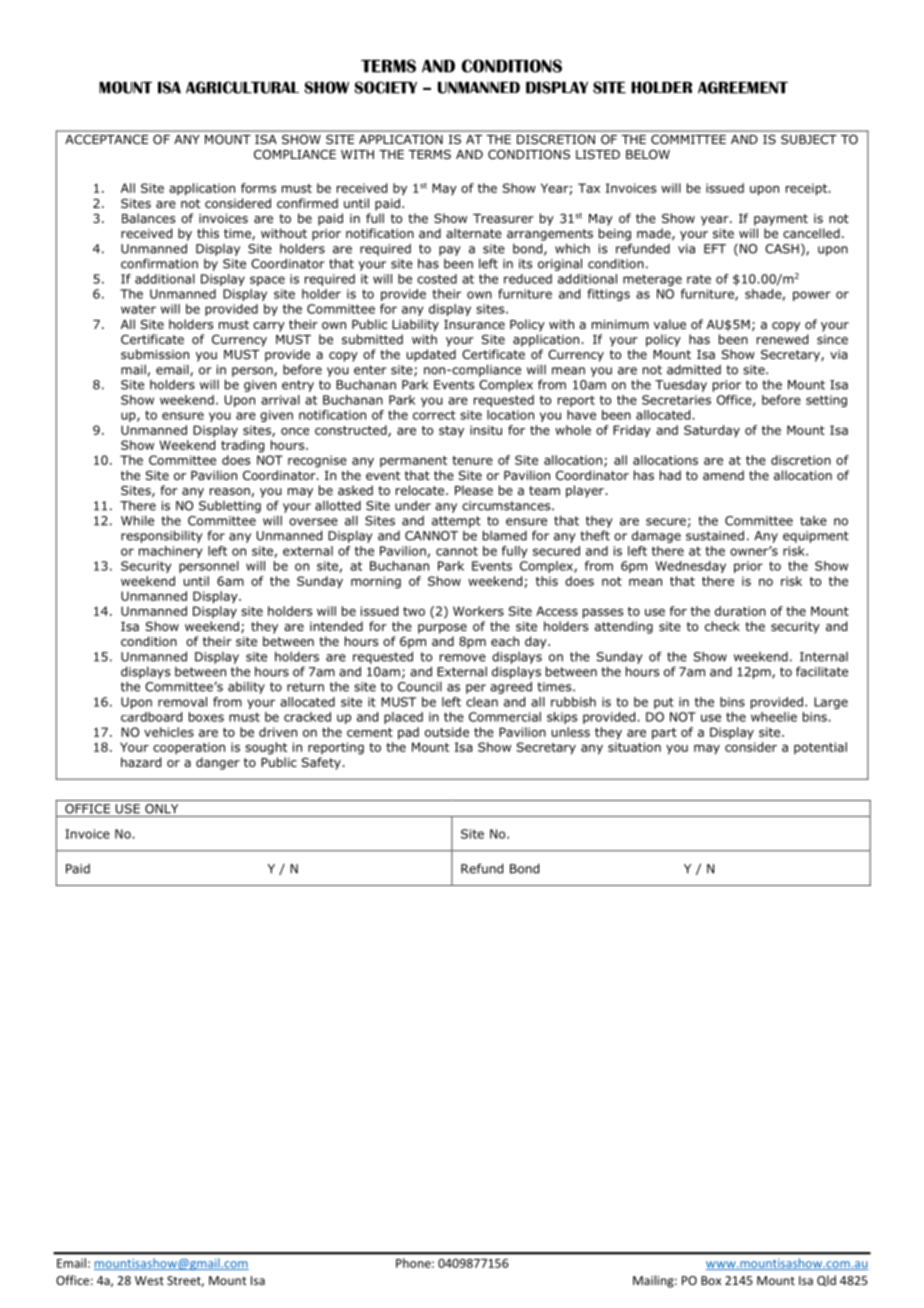 The width and height of the page is (924, 1308). Describe the element at coordinates (482, 702) in the page. I see `clean` at that location.
